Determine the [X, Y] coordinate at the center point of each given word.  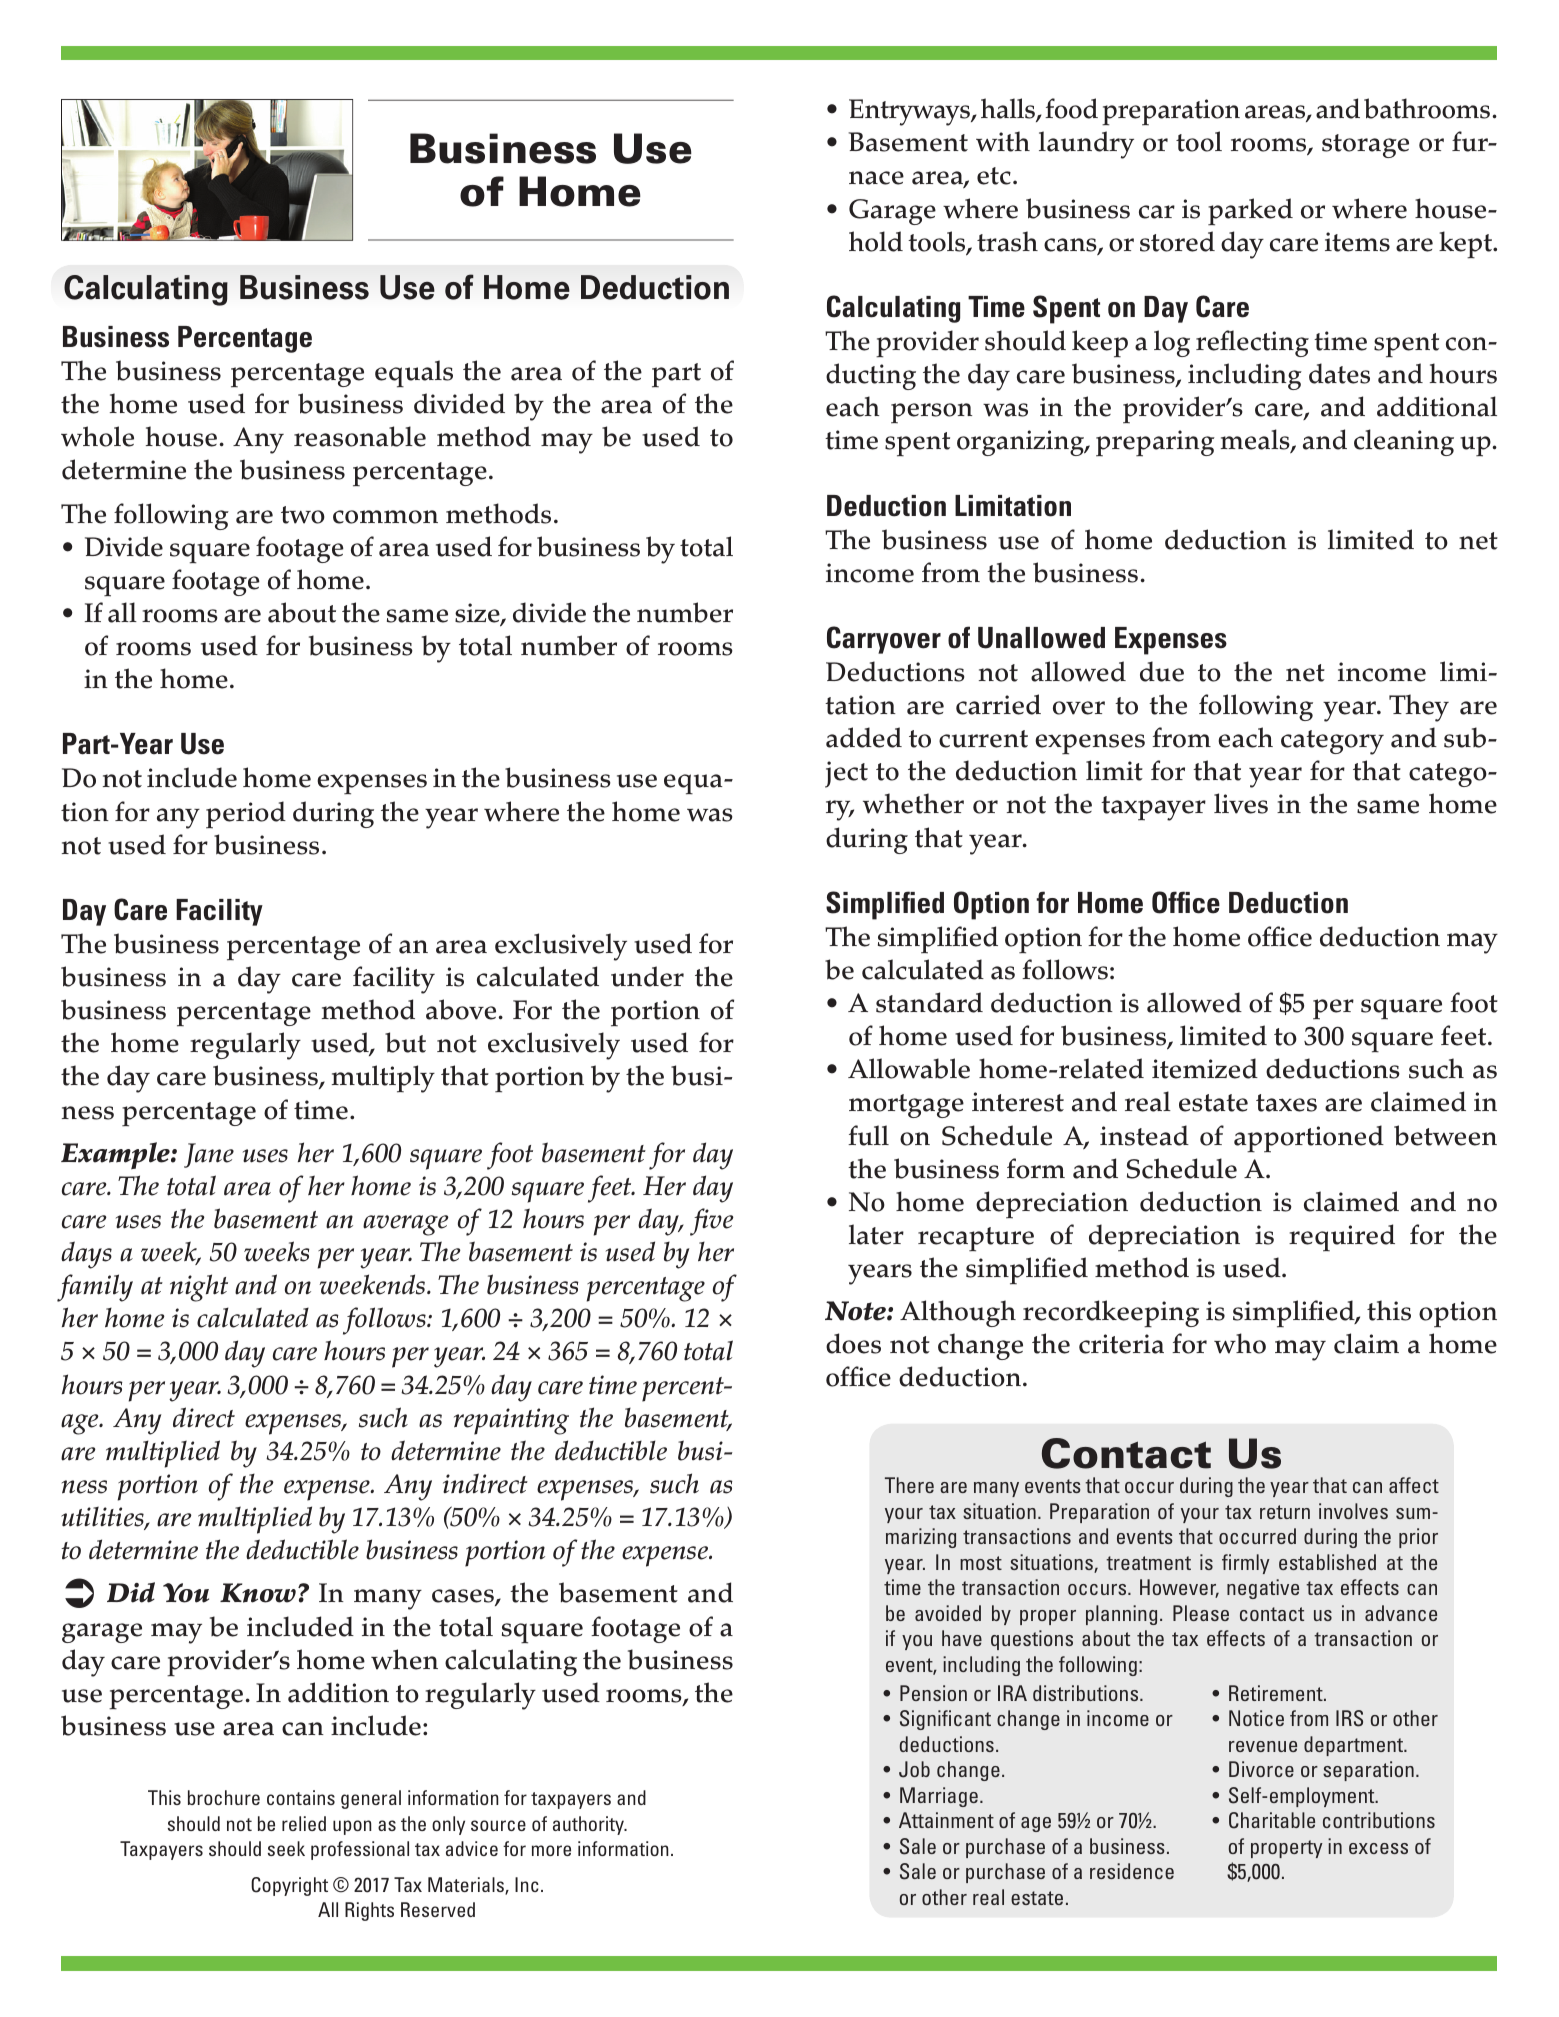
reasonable [360, 436]
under [647, 976]
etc [994, 176]
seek [286, 1848]
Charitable [1272, 1820]
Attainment [946, 1820]
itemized [1205, 1068]
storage [1365, 146]
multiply [383, 1079]
